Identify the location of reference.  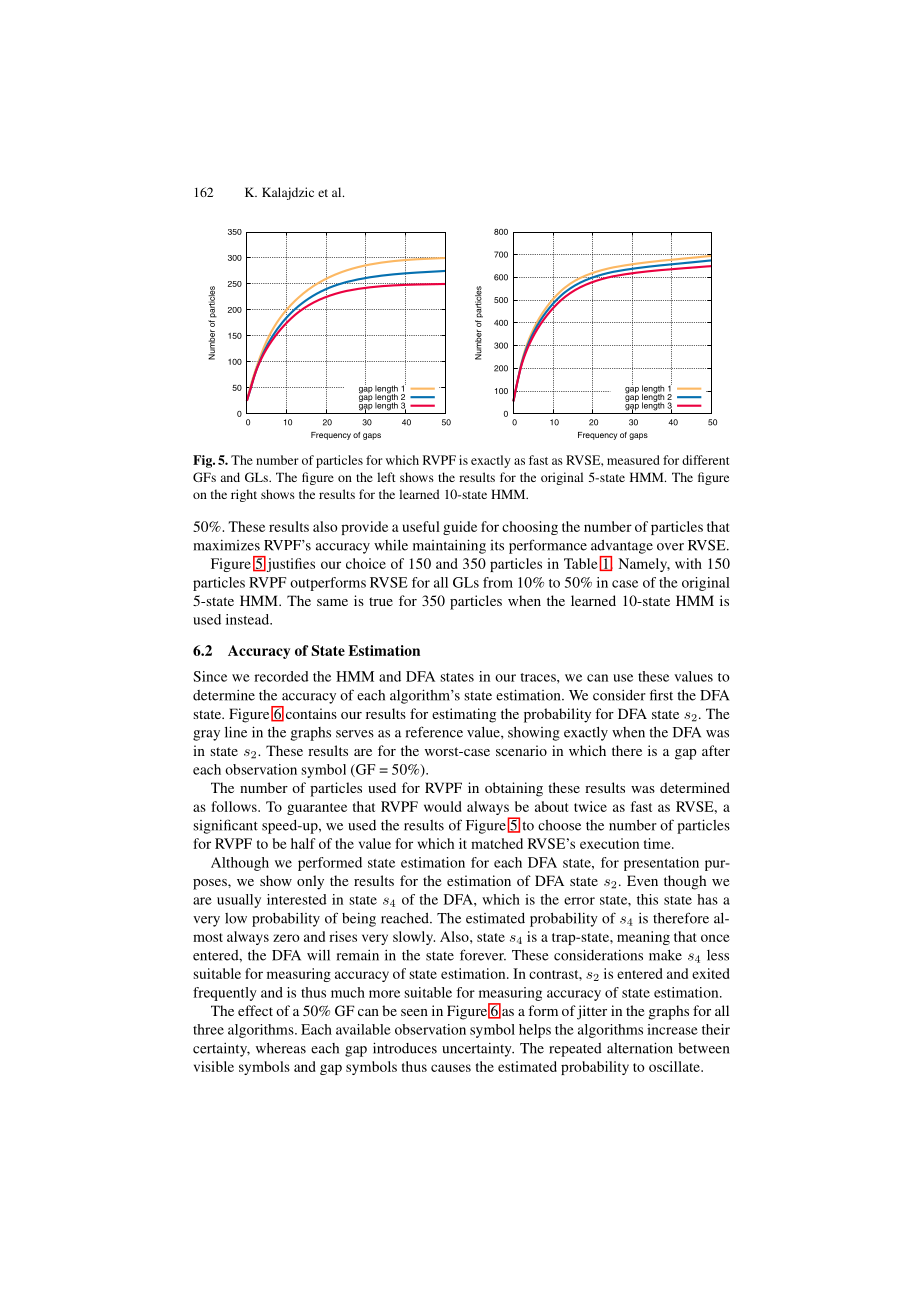
(434, 732).
